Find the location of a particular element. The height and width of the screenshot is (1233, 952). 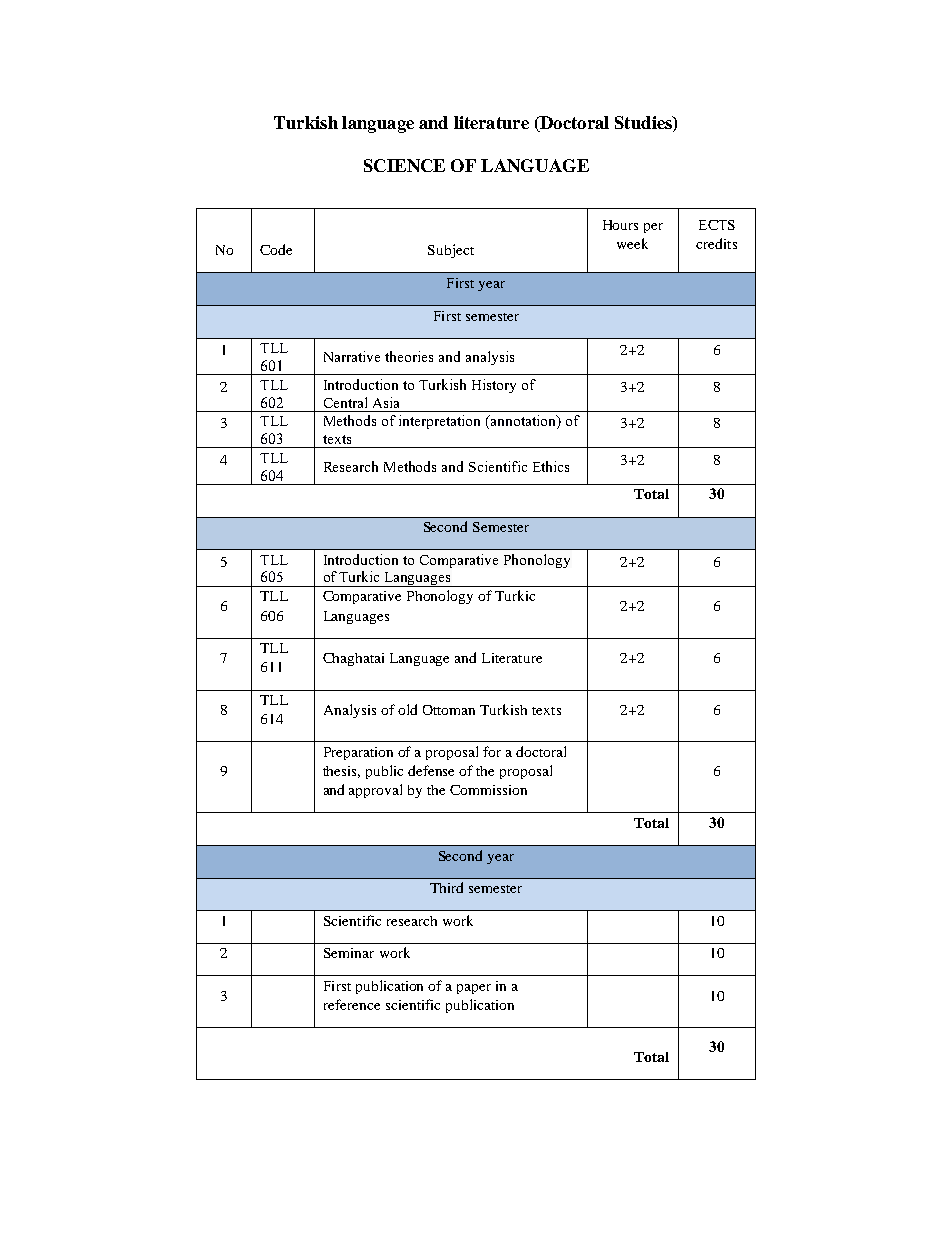

Ottoman is located at coordinates (449, 710).
